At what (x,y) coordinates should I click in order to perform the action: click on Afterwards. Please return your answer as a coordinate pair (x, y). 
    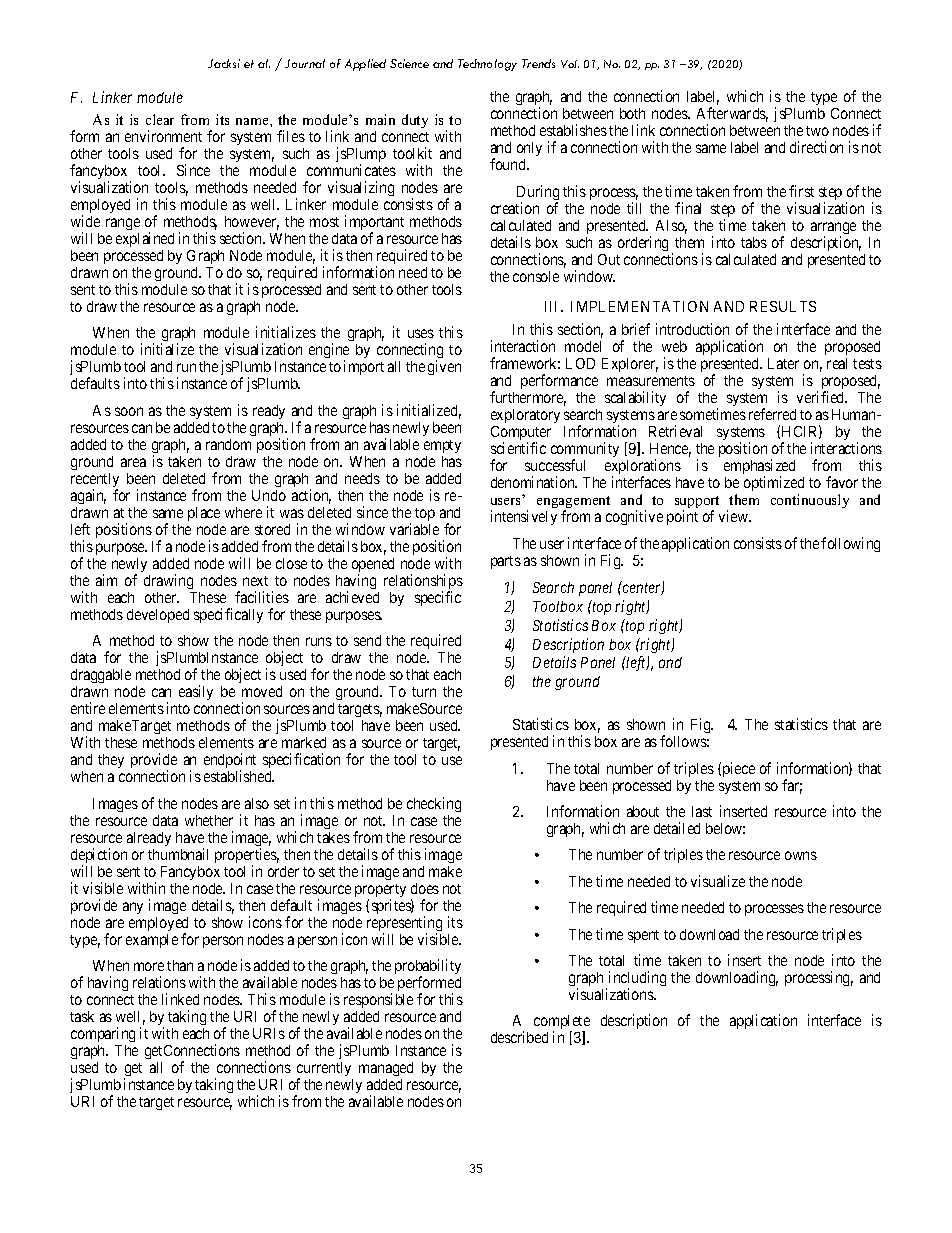
    Looking at the image, I should click on (732, 114).
